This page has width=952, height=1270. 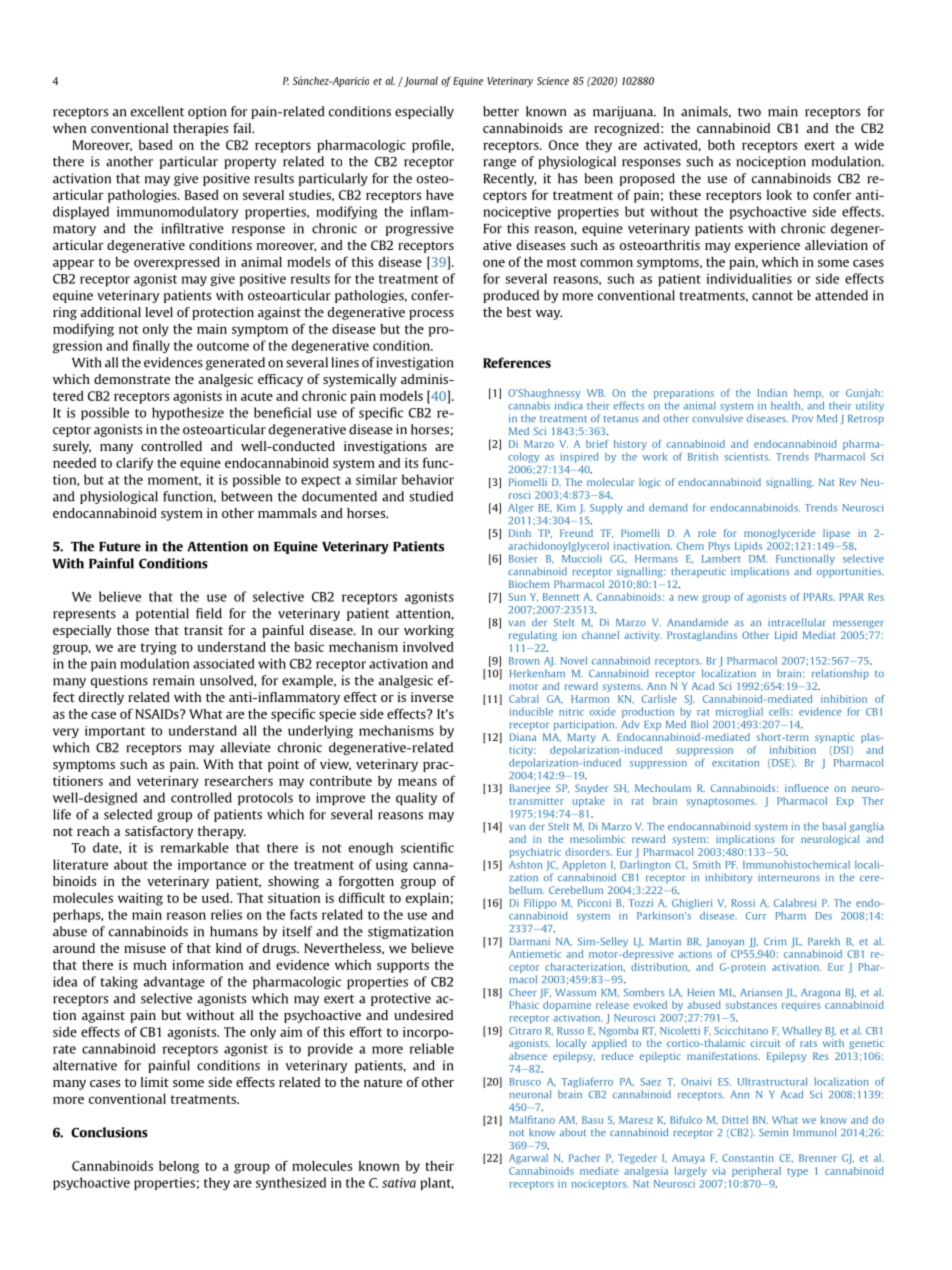 I want to click on clarify, so click(x=134, y=464).
